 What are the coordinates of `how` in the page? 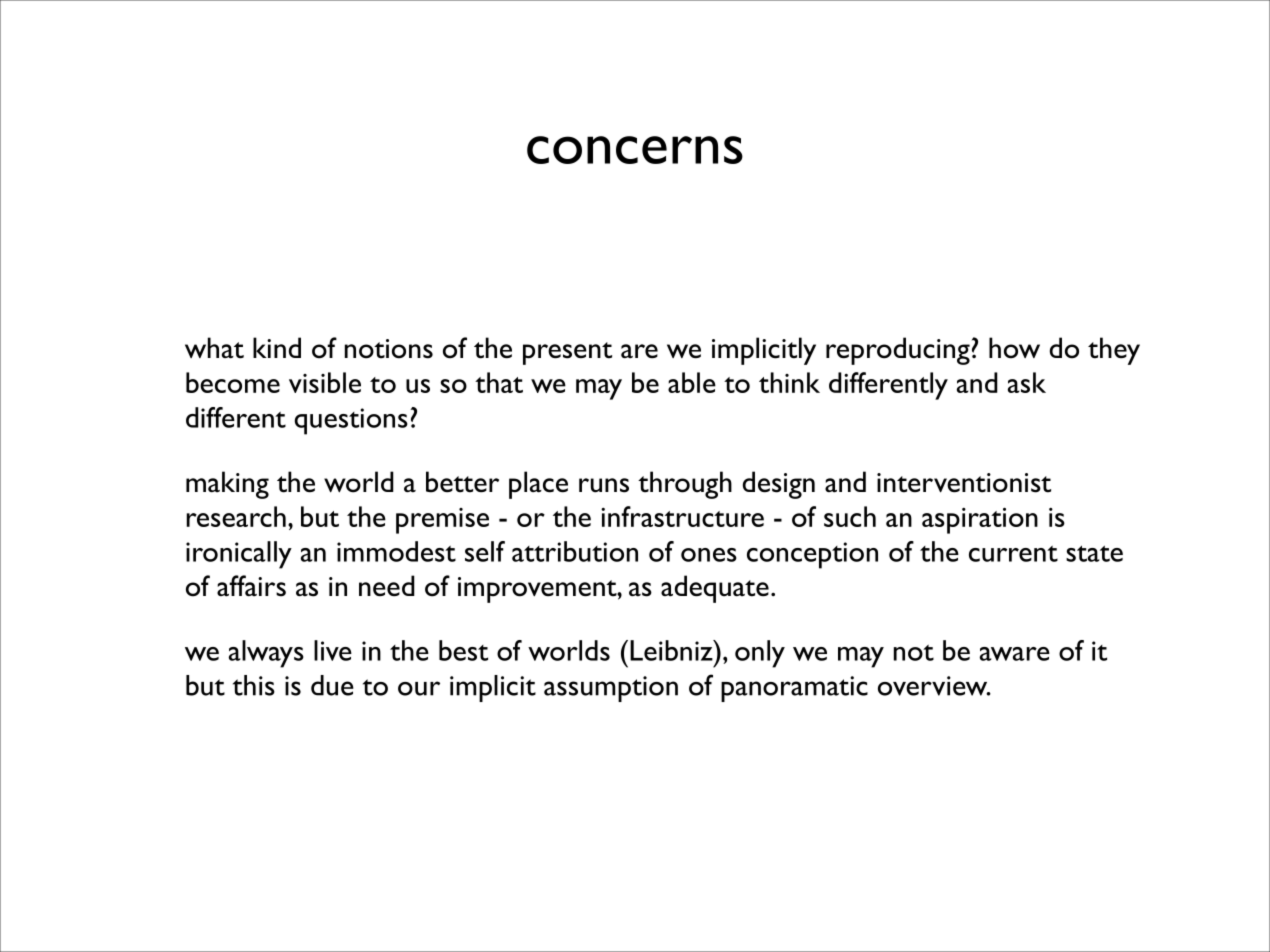 It's located at (1014, 348).
